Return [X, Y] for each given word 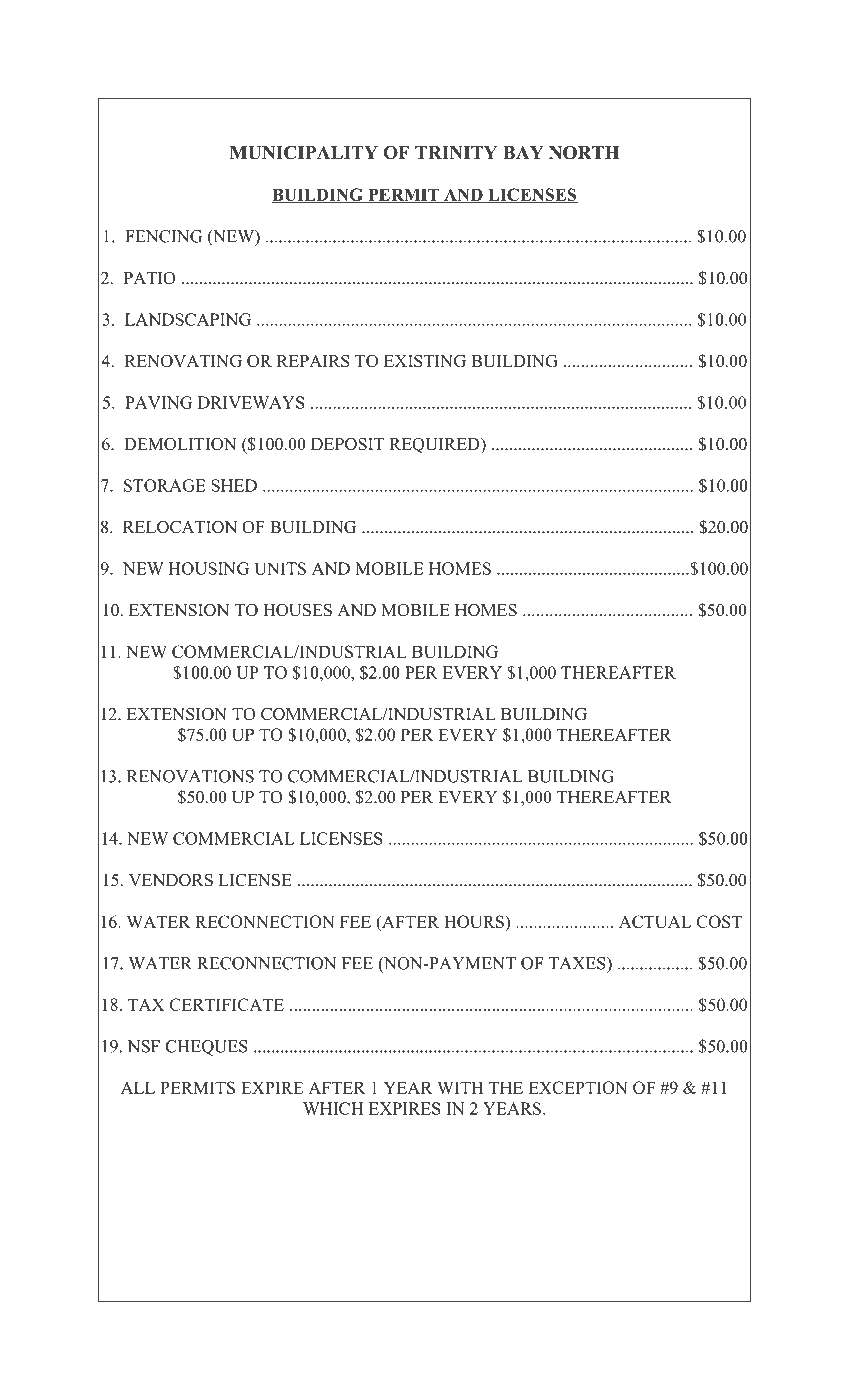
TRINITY [456, 152]
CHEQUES [207, 1048]
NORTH [584, 153]
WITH [460, 1087]
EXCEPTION [577, 1087]
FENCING [163, 236]
